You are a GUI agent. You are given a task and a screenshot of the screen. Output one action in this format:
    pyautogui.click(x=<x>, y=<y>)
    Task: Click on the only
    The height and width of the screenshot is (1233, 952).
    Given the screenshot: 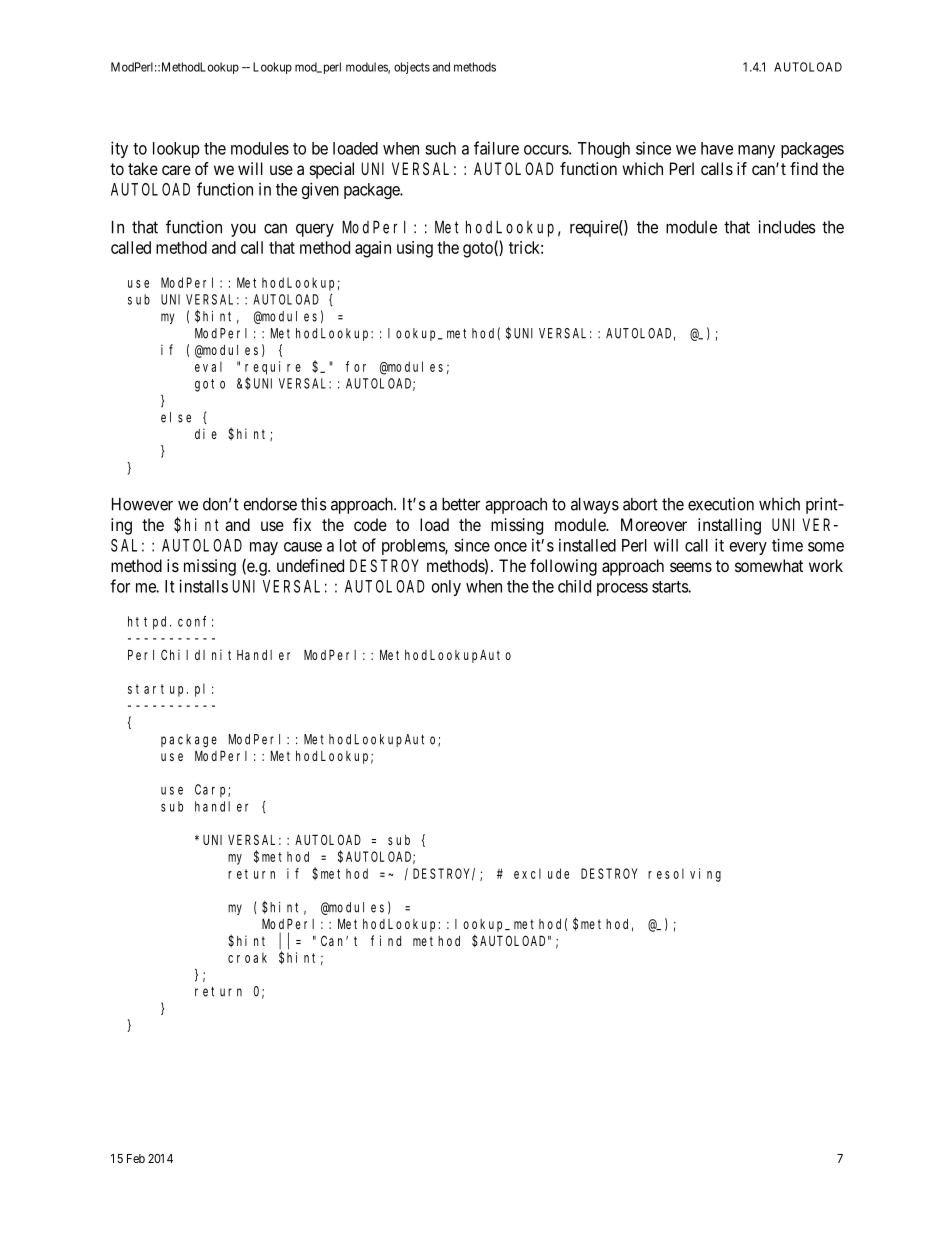 What is the action you would take?
    pyautogui.click(x=446, y=588)
